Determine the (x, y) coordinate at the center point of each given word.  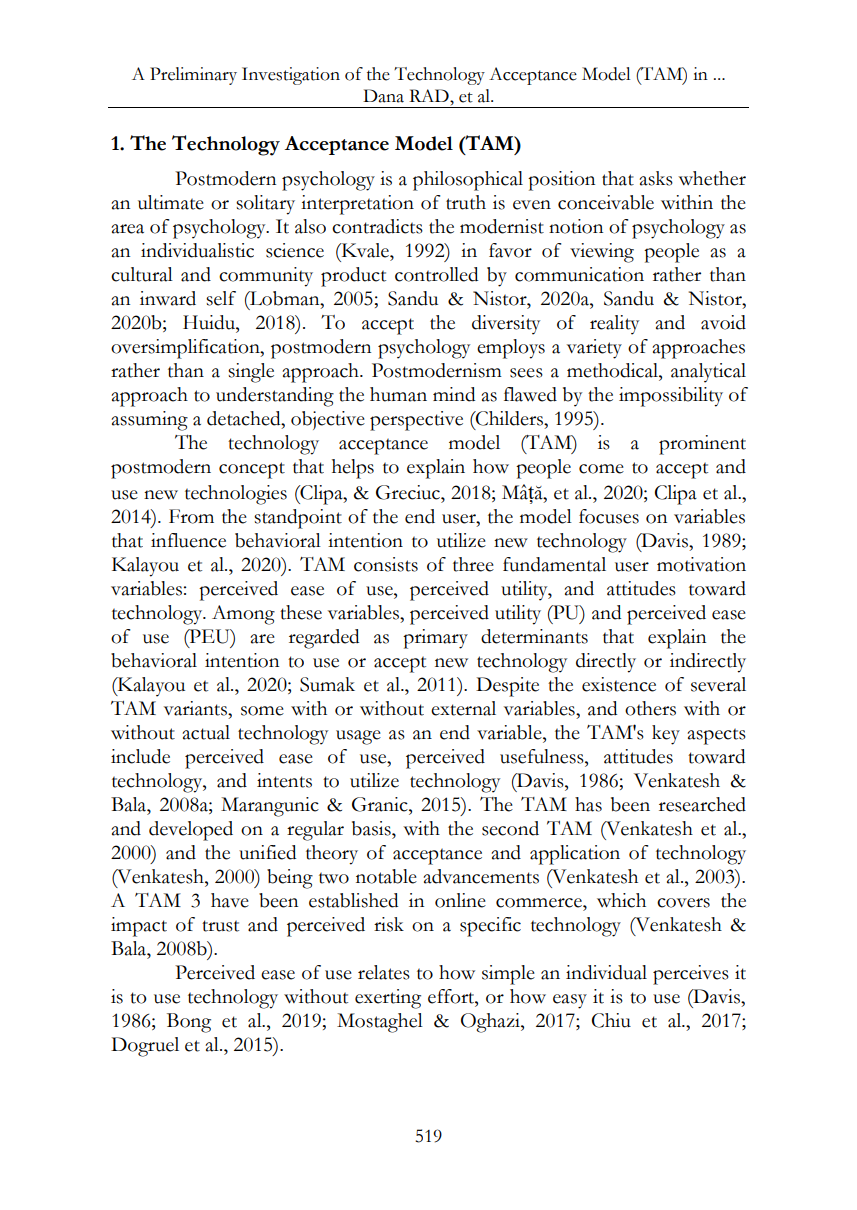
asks (656, 178)
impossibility (671, 397)
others (650, 708)
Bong (189, 1023)
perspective (416, 421)
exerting (388, 999)
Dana (383, 96)
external (463, 708)
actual (206, 732)
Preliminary (193, 76)
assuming (149, 421)
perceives (691, 975)
